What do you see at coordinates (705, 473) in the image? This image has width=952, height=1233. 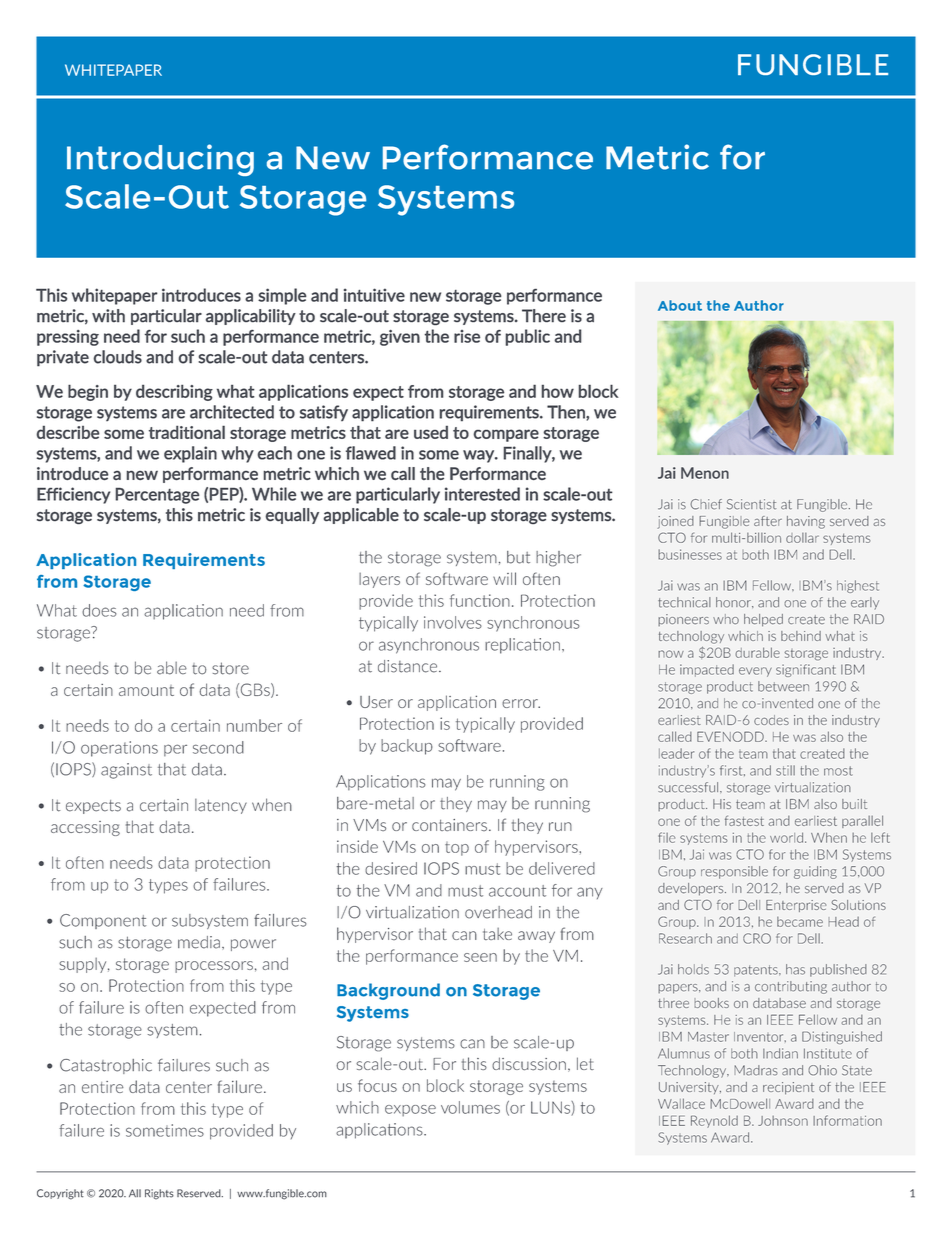 I see `Menon` at bounding box center [705, 473].
